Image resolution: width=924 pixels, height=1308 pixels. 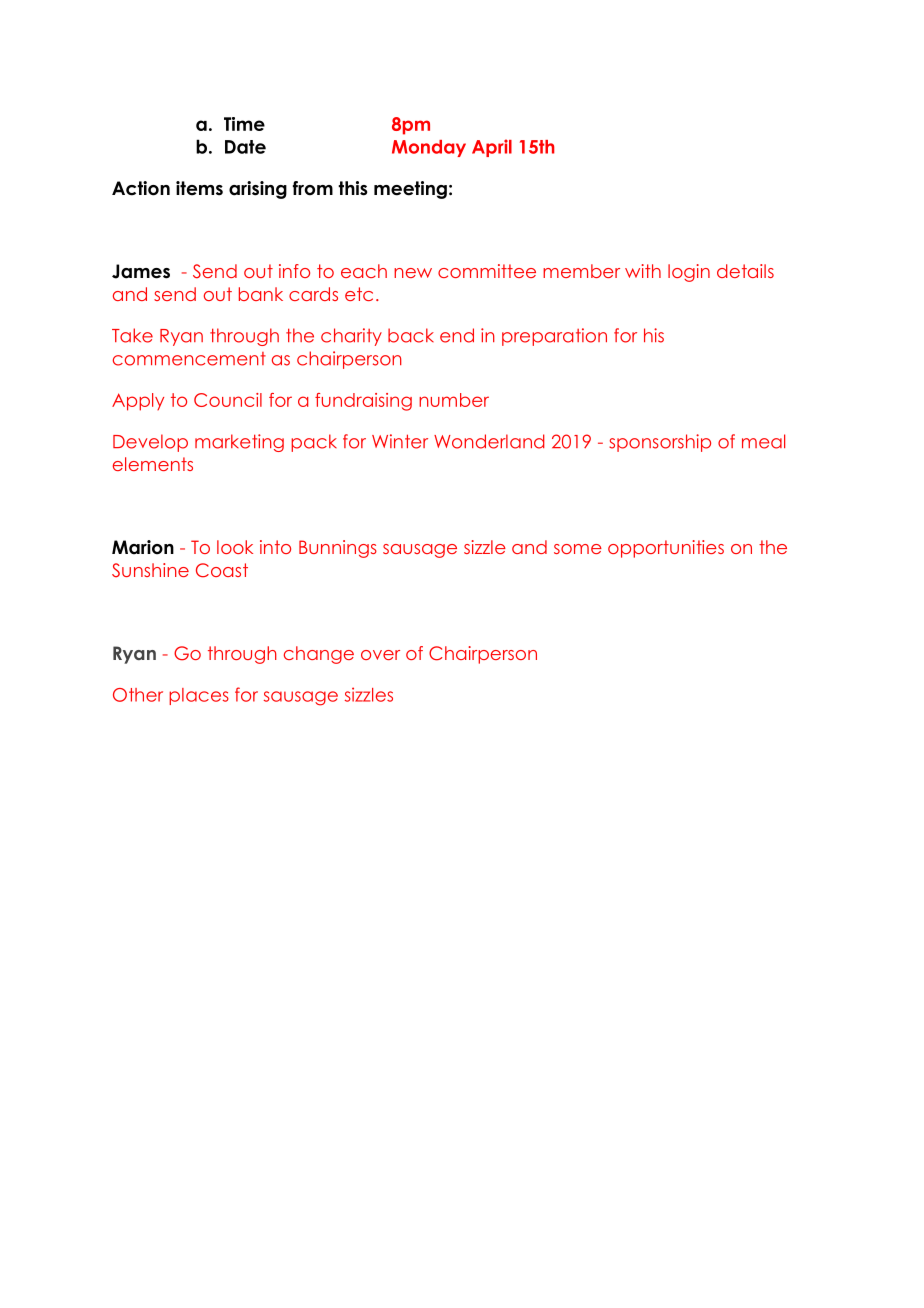 What do you see at coordinates (578, 549) in the document?
I see `some` at bounding box center [578, 549].
